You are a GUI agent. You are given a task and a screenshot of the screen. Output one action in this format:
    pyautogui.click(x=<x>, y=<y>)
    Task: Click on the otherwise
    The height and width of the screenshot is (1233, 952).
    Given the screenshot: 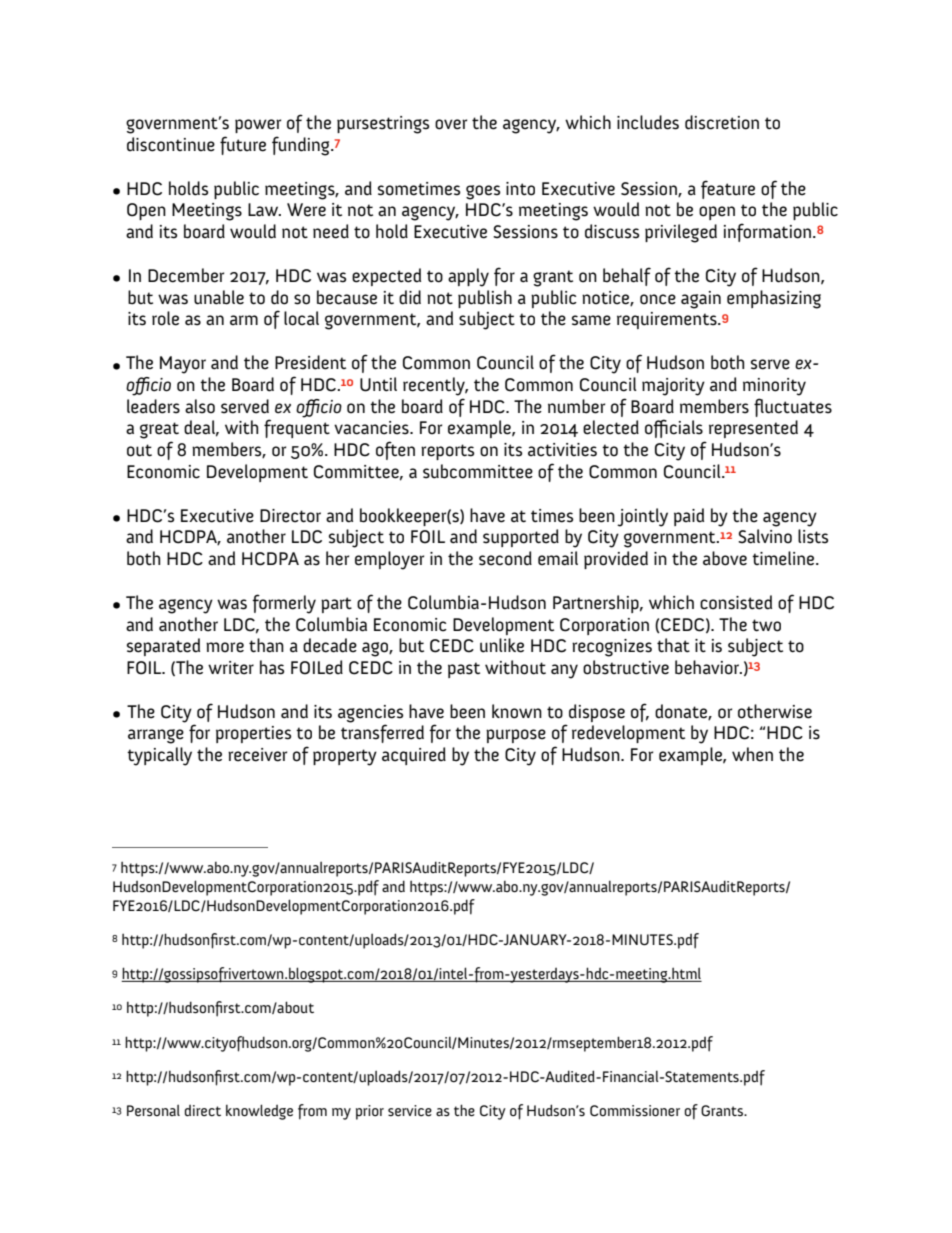 What is the action you would take?
    pyautogui.click(x=775, y=711)
